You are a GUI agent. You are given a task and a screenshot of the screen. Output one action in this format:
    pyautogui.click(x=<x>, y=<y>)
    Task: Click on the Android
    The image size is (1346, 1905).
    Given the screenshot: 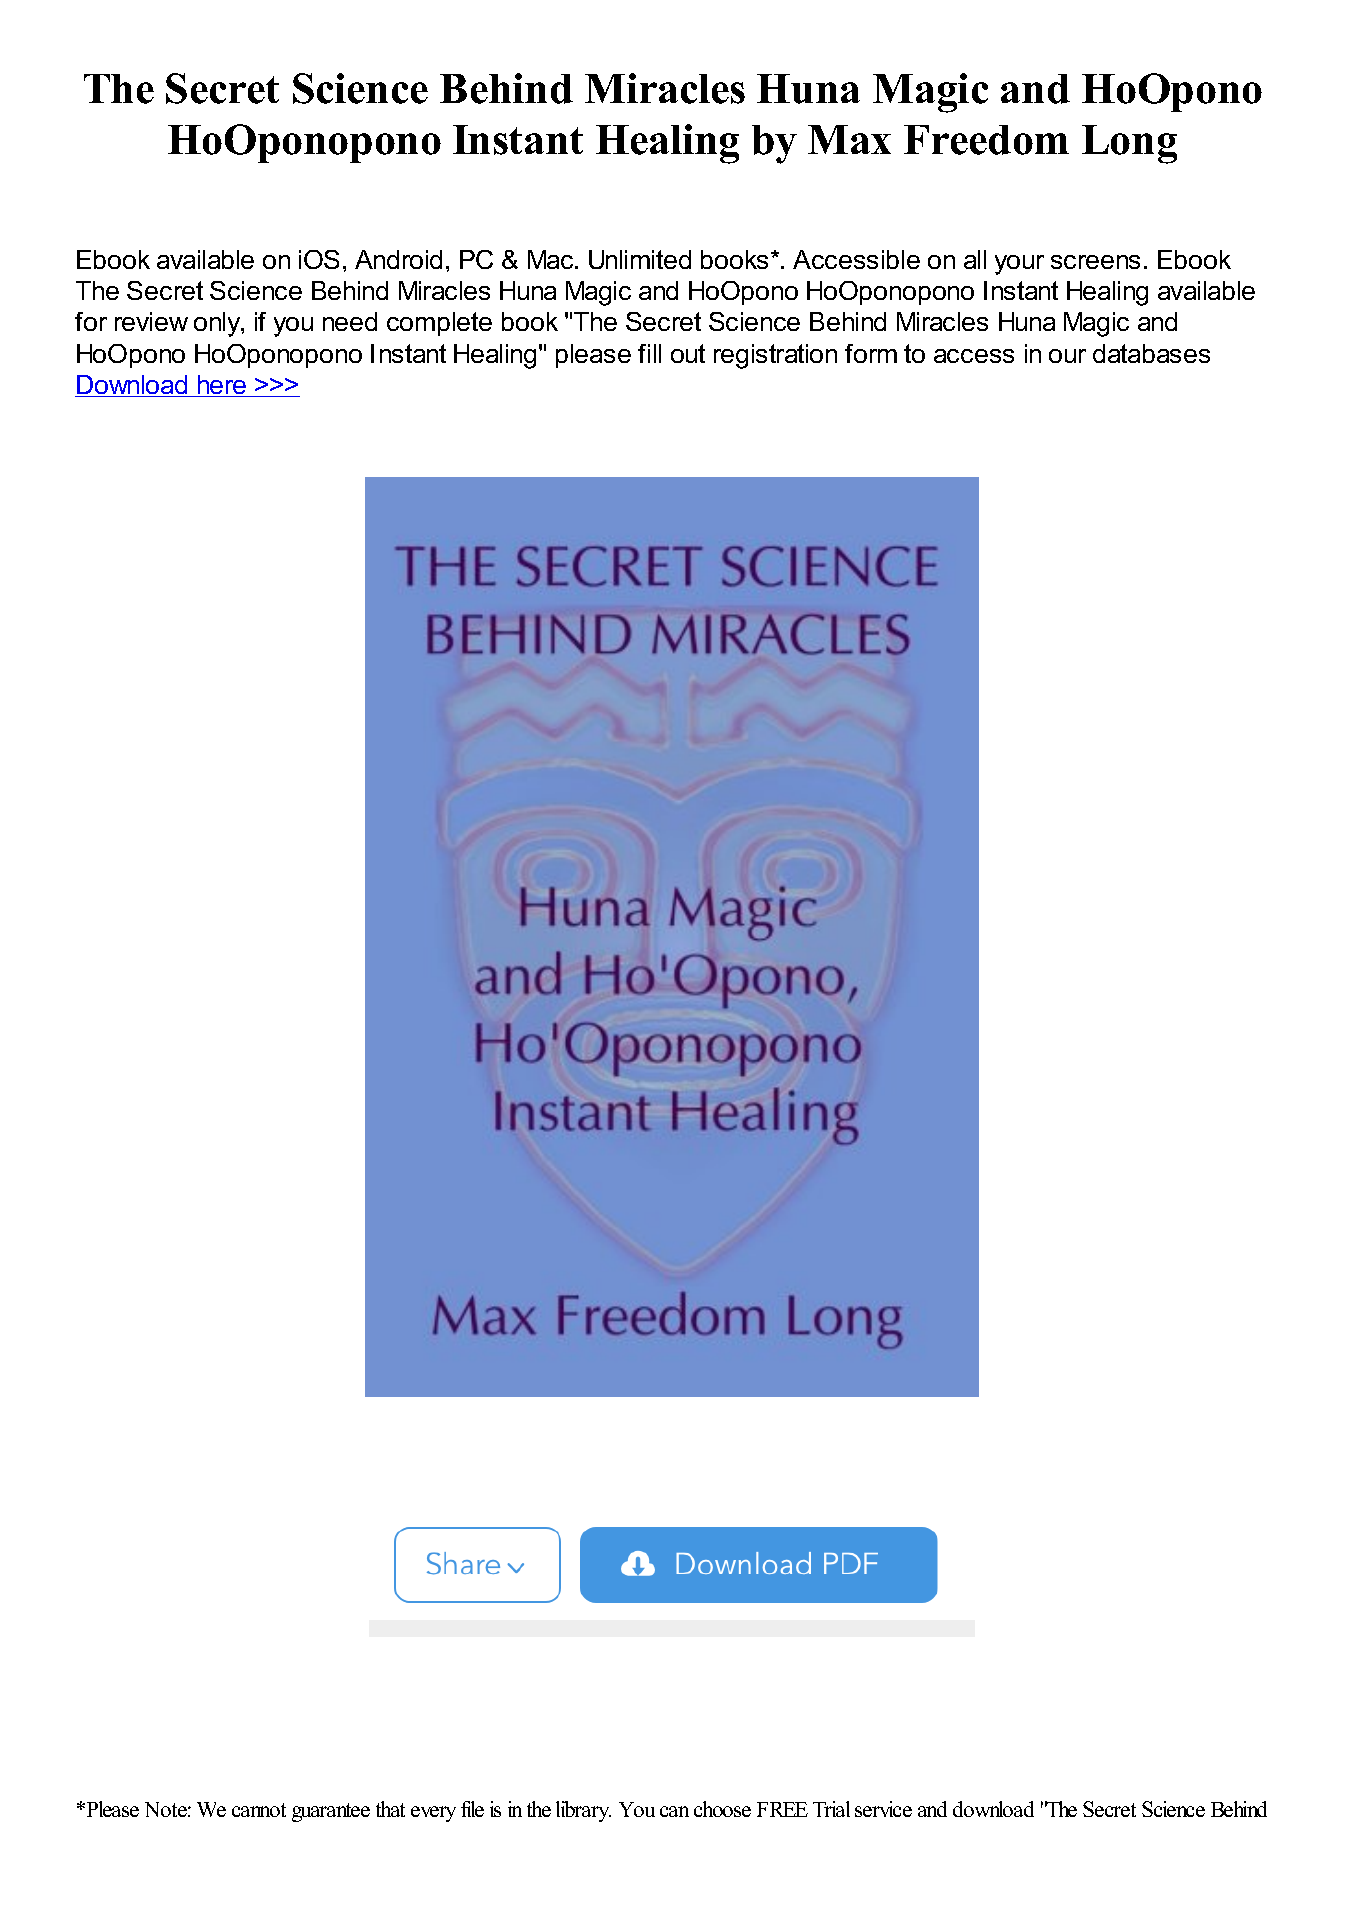 What is the action you would take?
    pyautogui.click(x=398, y=259)
